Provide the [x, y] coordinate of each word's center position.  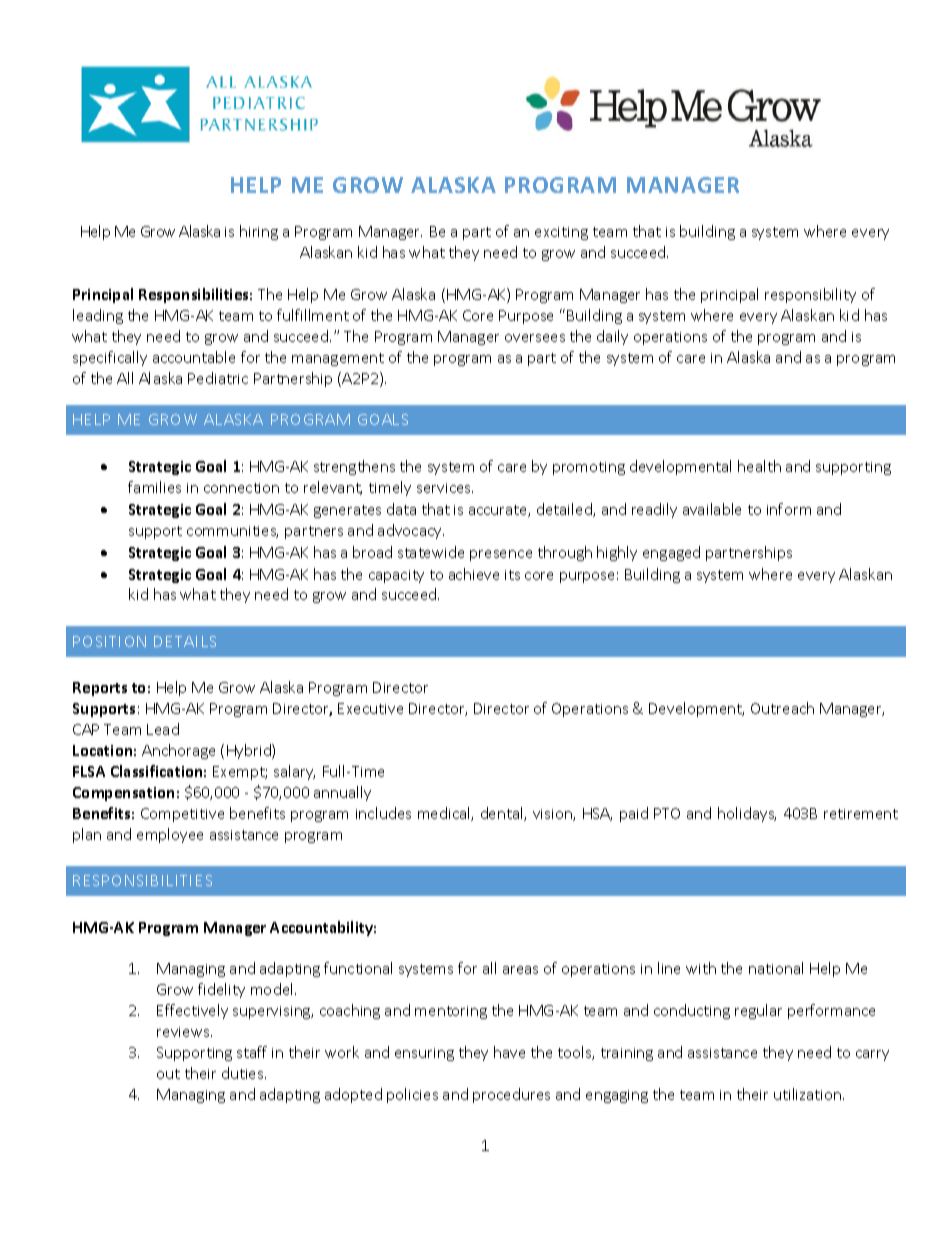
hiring [259, 232]
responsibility [810, 295]
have [509, 1052]
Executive [370, 708]
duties [244, 1073]
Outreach [782, 708]
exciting [561, 233]
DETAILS [185, 641]
